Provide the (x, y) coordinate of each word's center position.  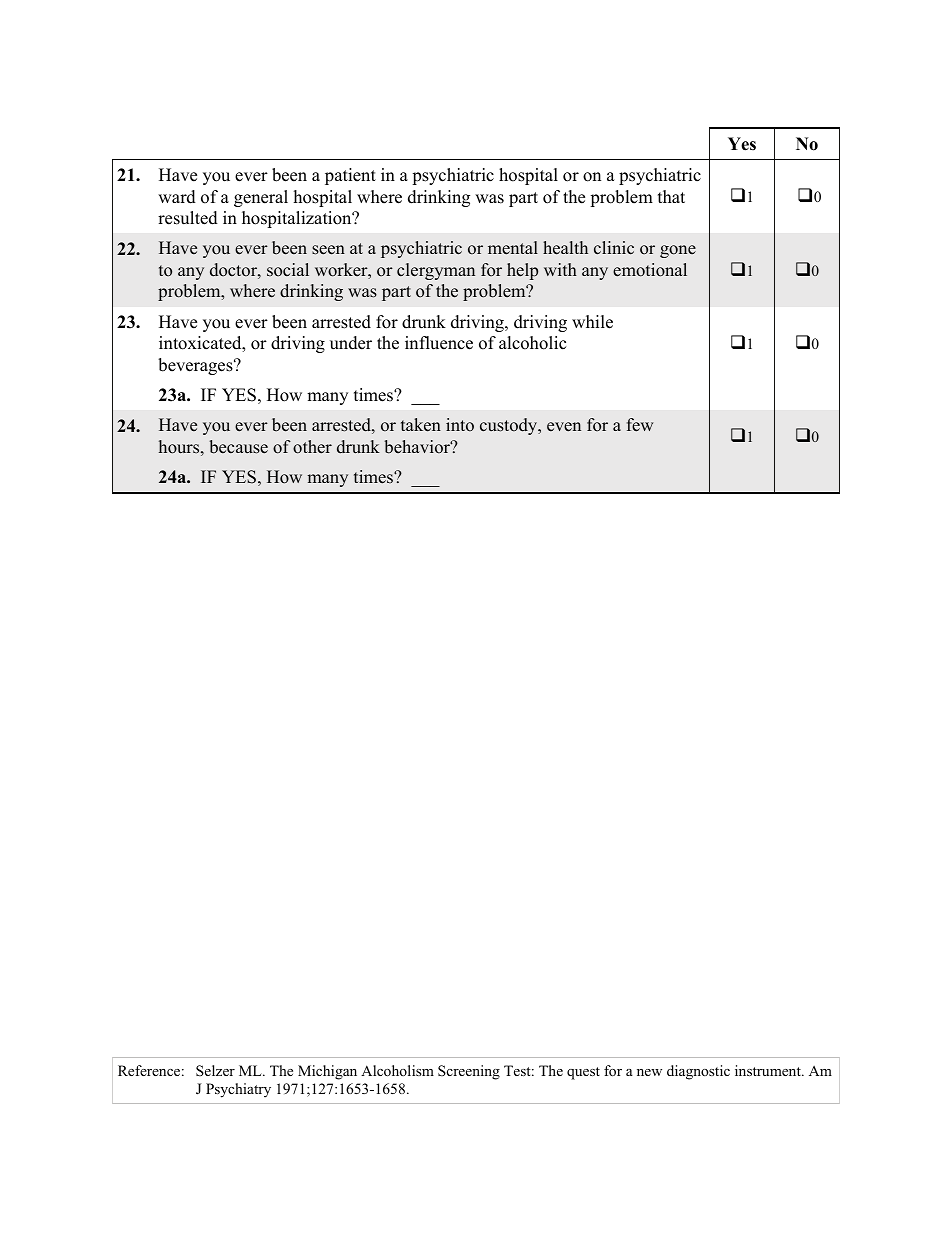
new (649, 1072)
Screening (469, 1072)
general (261, 198)
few (640, 425)
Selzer (215, 1071)
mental (513, 248)
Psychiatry (238, 1090)
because (238, 447)
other (312, 447)
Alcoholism (397, 1070)
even (564, 427)
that (671, 196)
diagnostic (698, 1072)
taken (421, 425)
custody (510, 426)
